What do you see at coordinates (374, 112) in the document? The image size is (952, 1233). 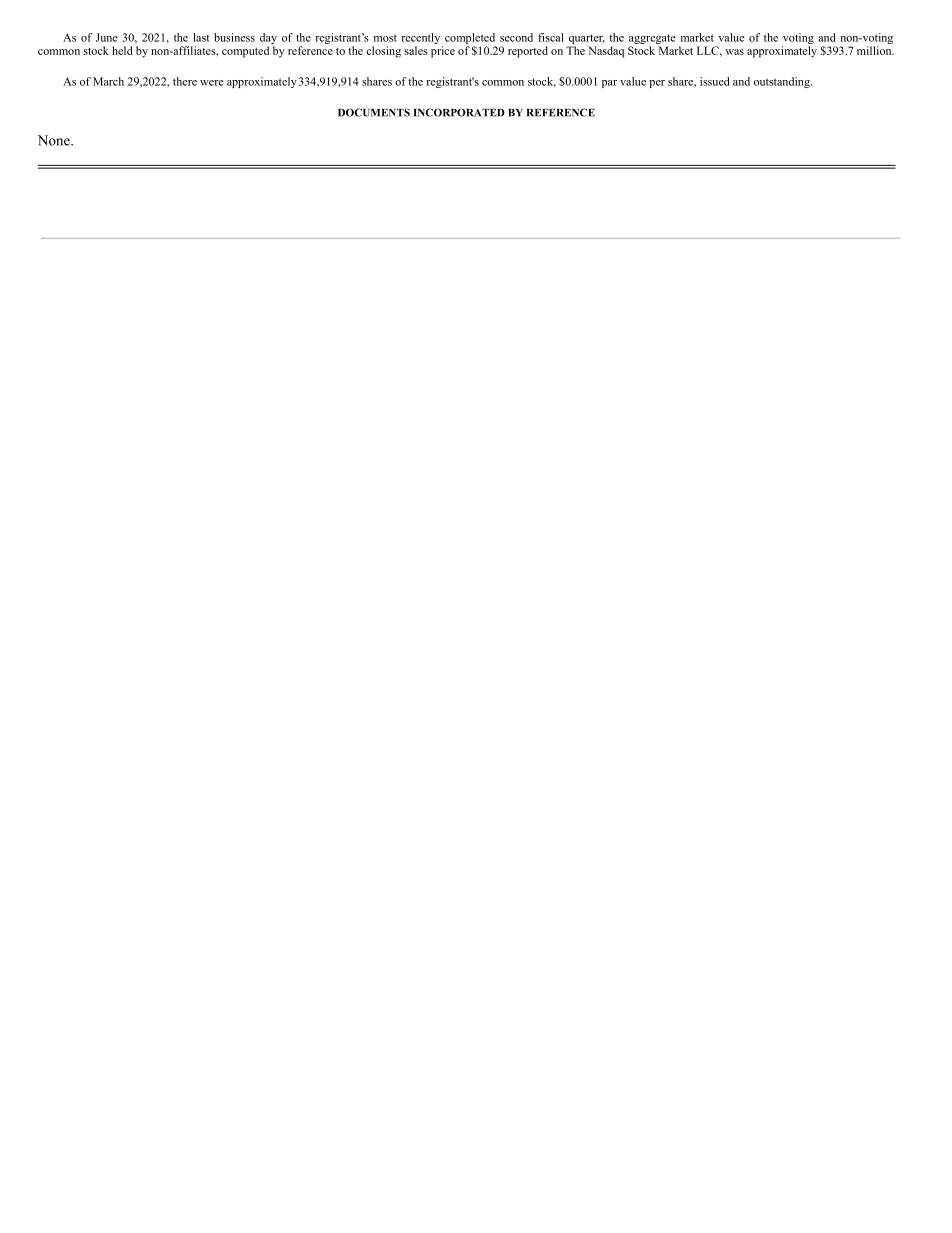 I see `DOCUMENTS` at bounding box center [374, 112].
